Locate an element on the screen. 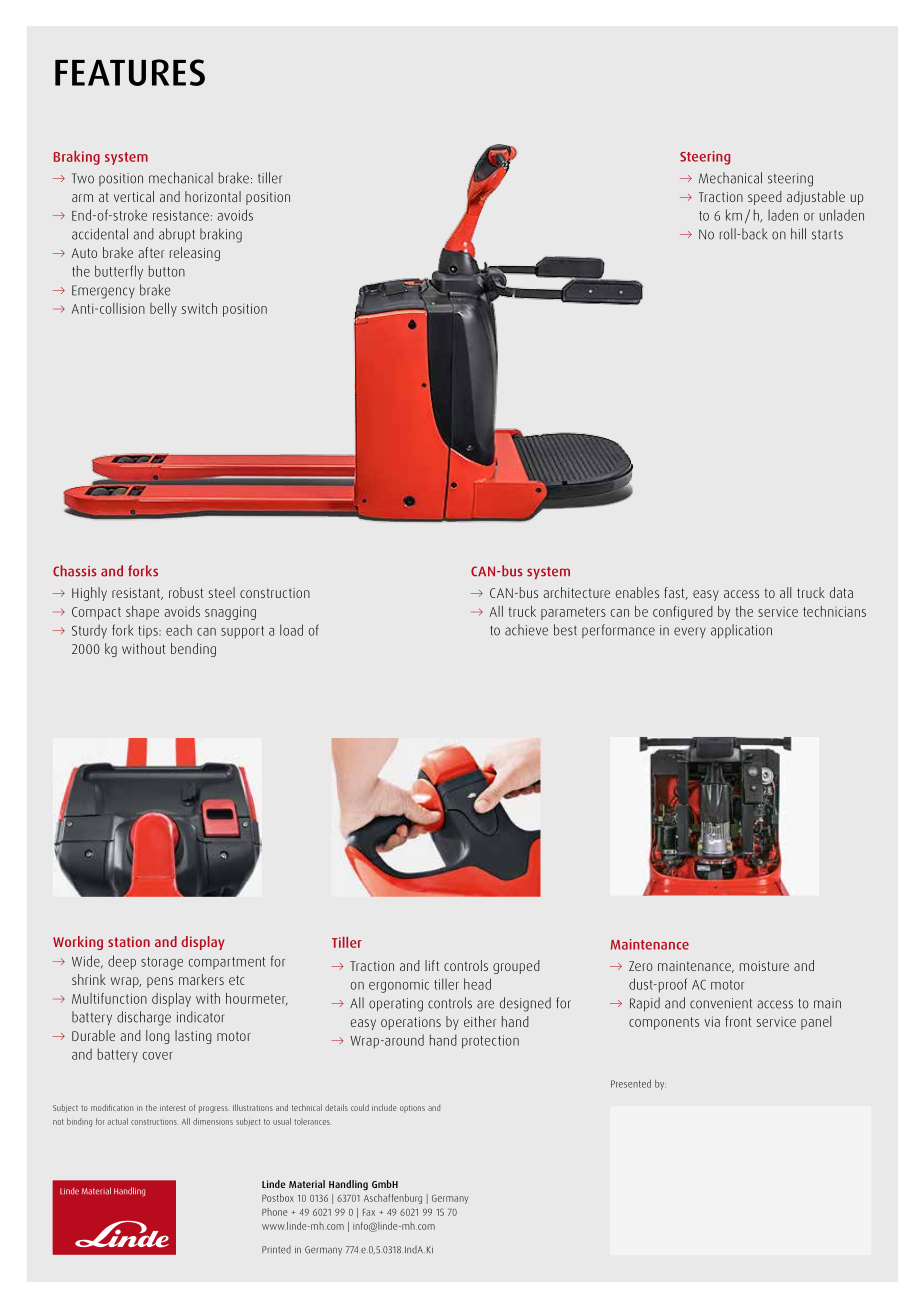  application is located at coordinates (741, 631).
